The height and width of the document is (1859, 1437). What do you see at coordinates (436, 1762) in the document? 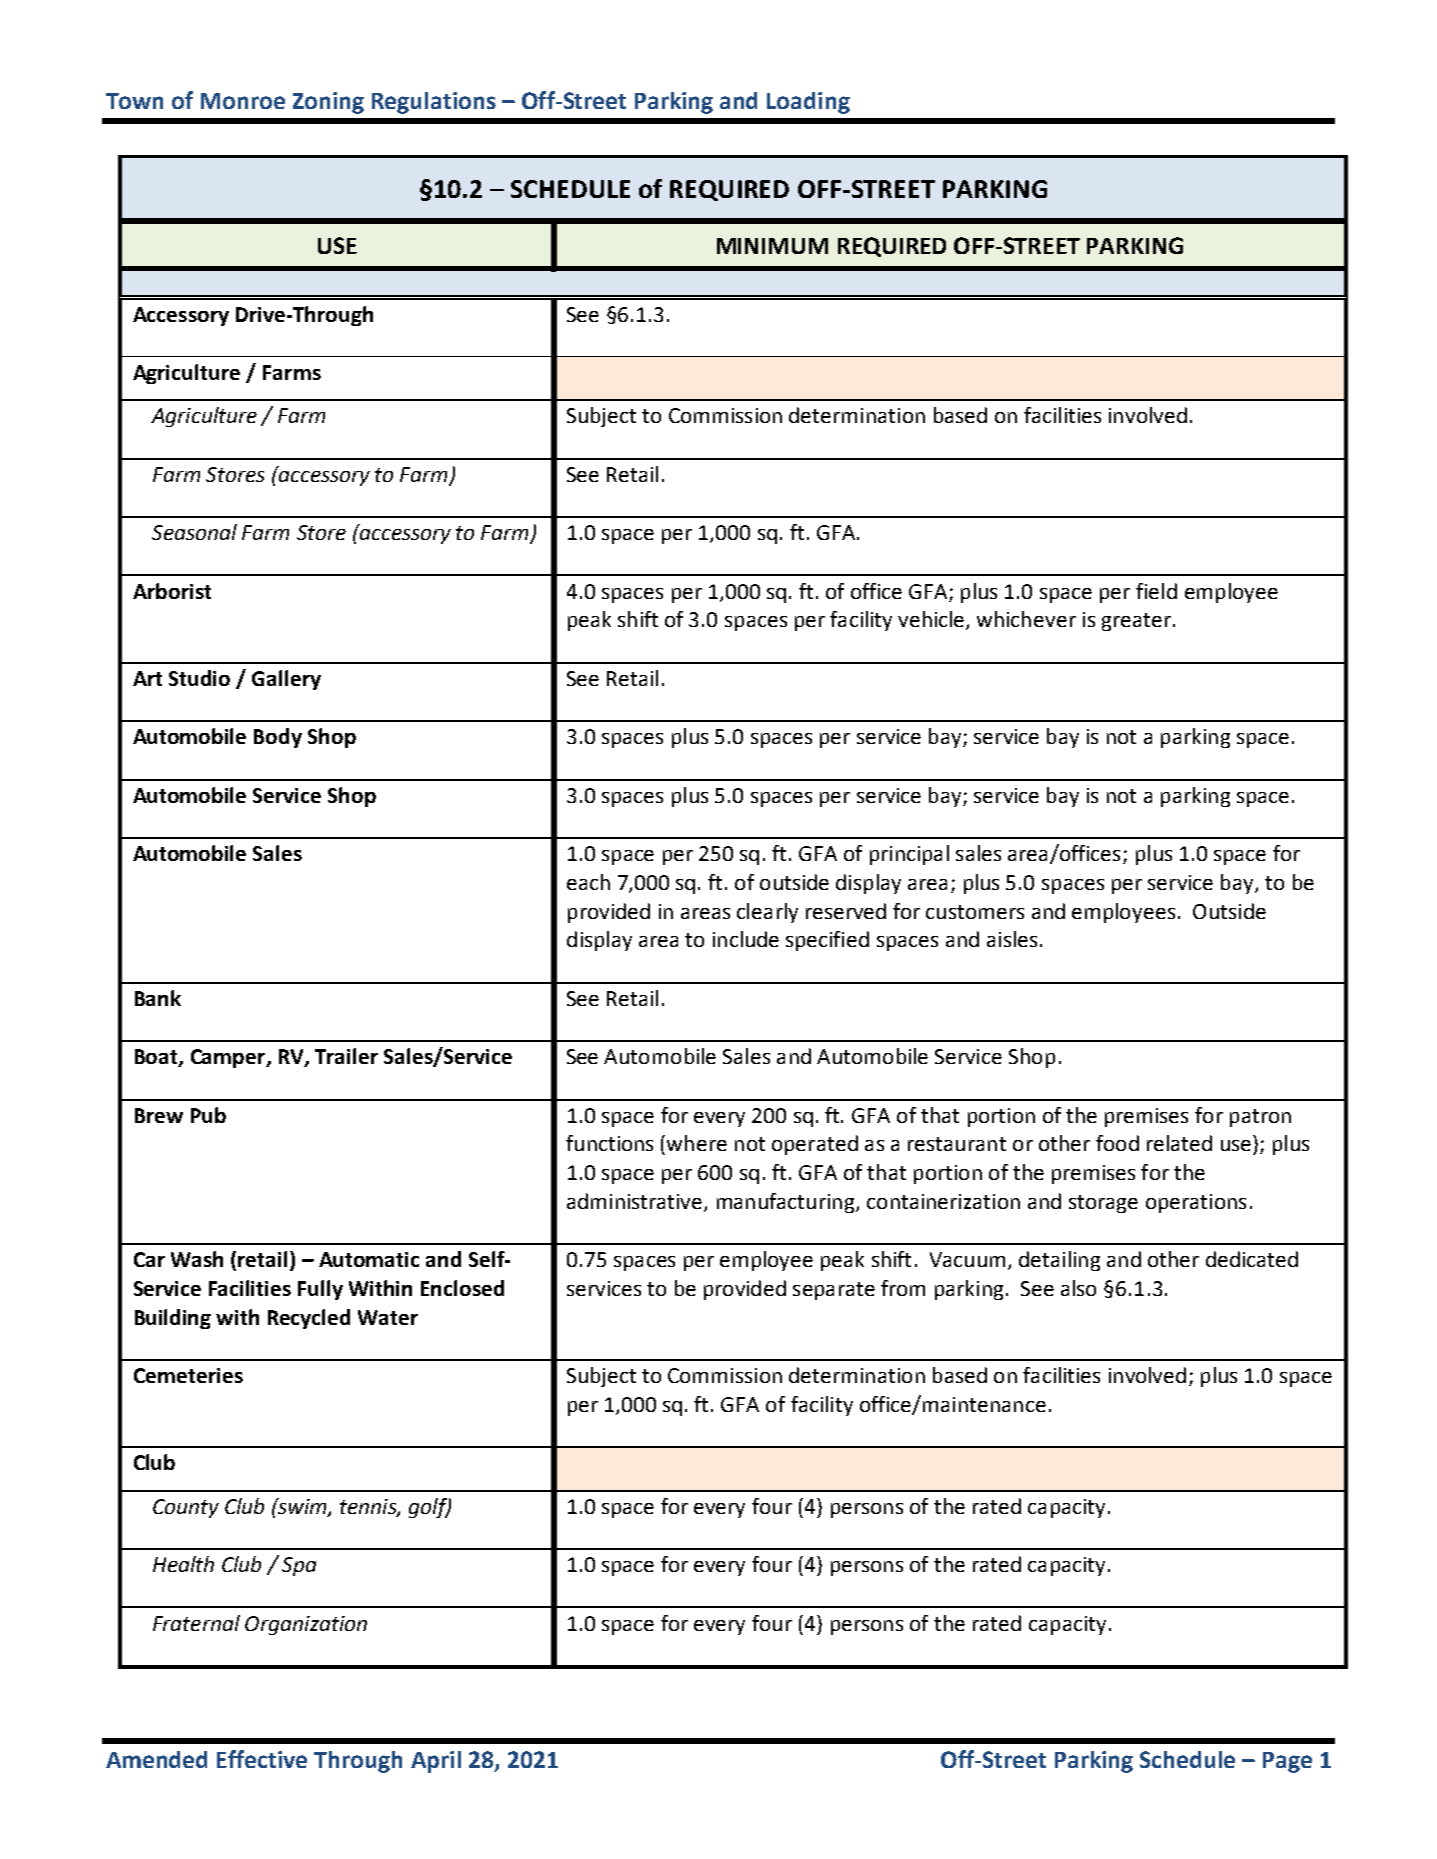
I see `April` at bounding box center [436, 1762].
